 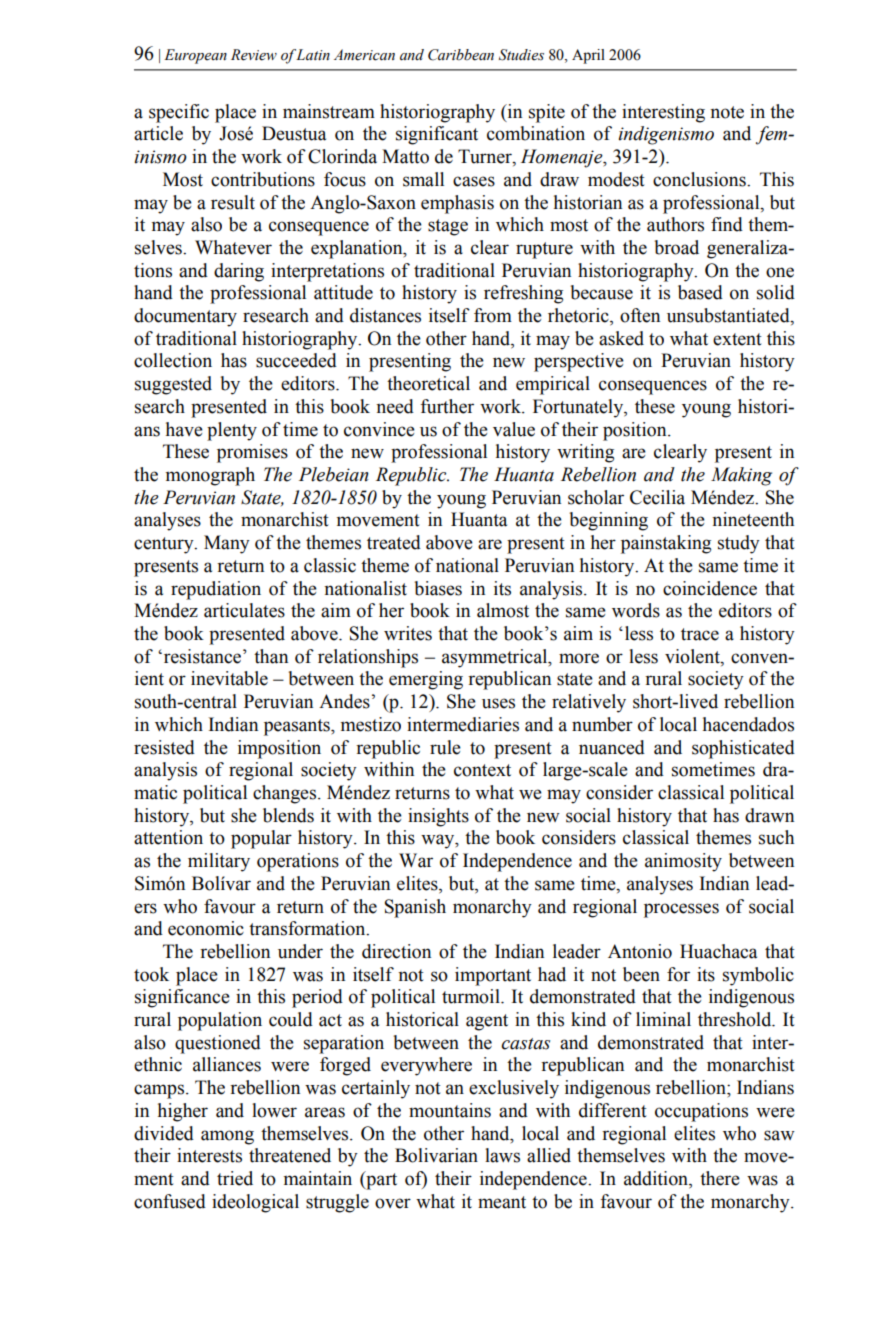 I want to click on note, so click(x=727, y=112).
